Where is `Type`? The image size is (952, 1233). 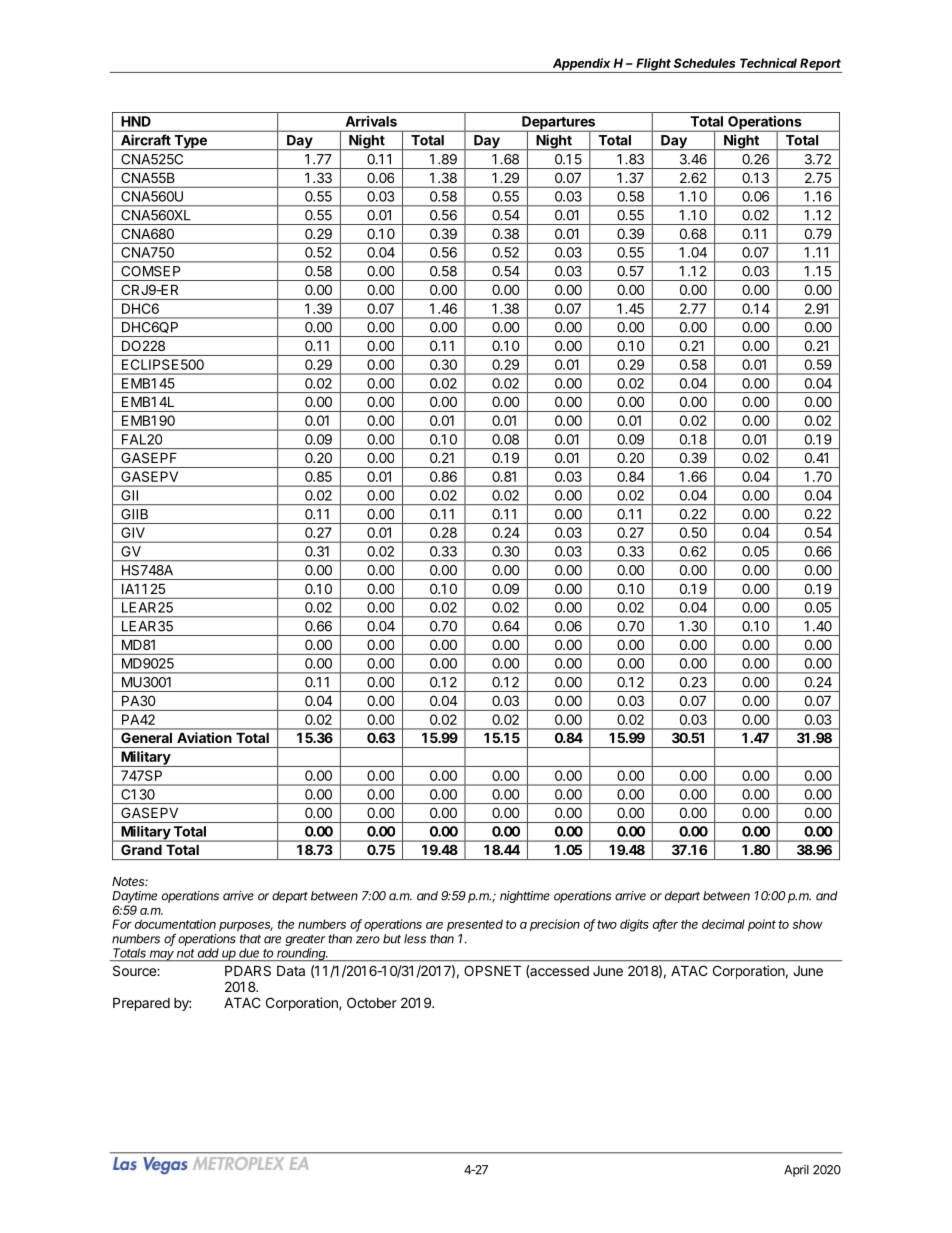
Type is located at coordinates (190, 143).
